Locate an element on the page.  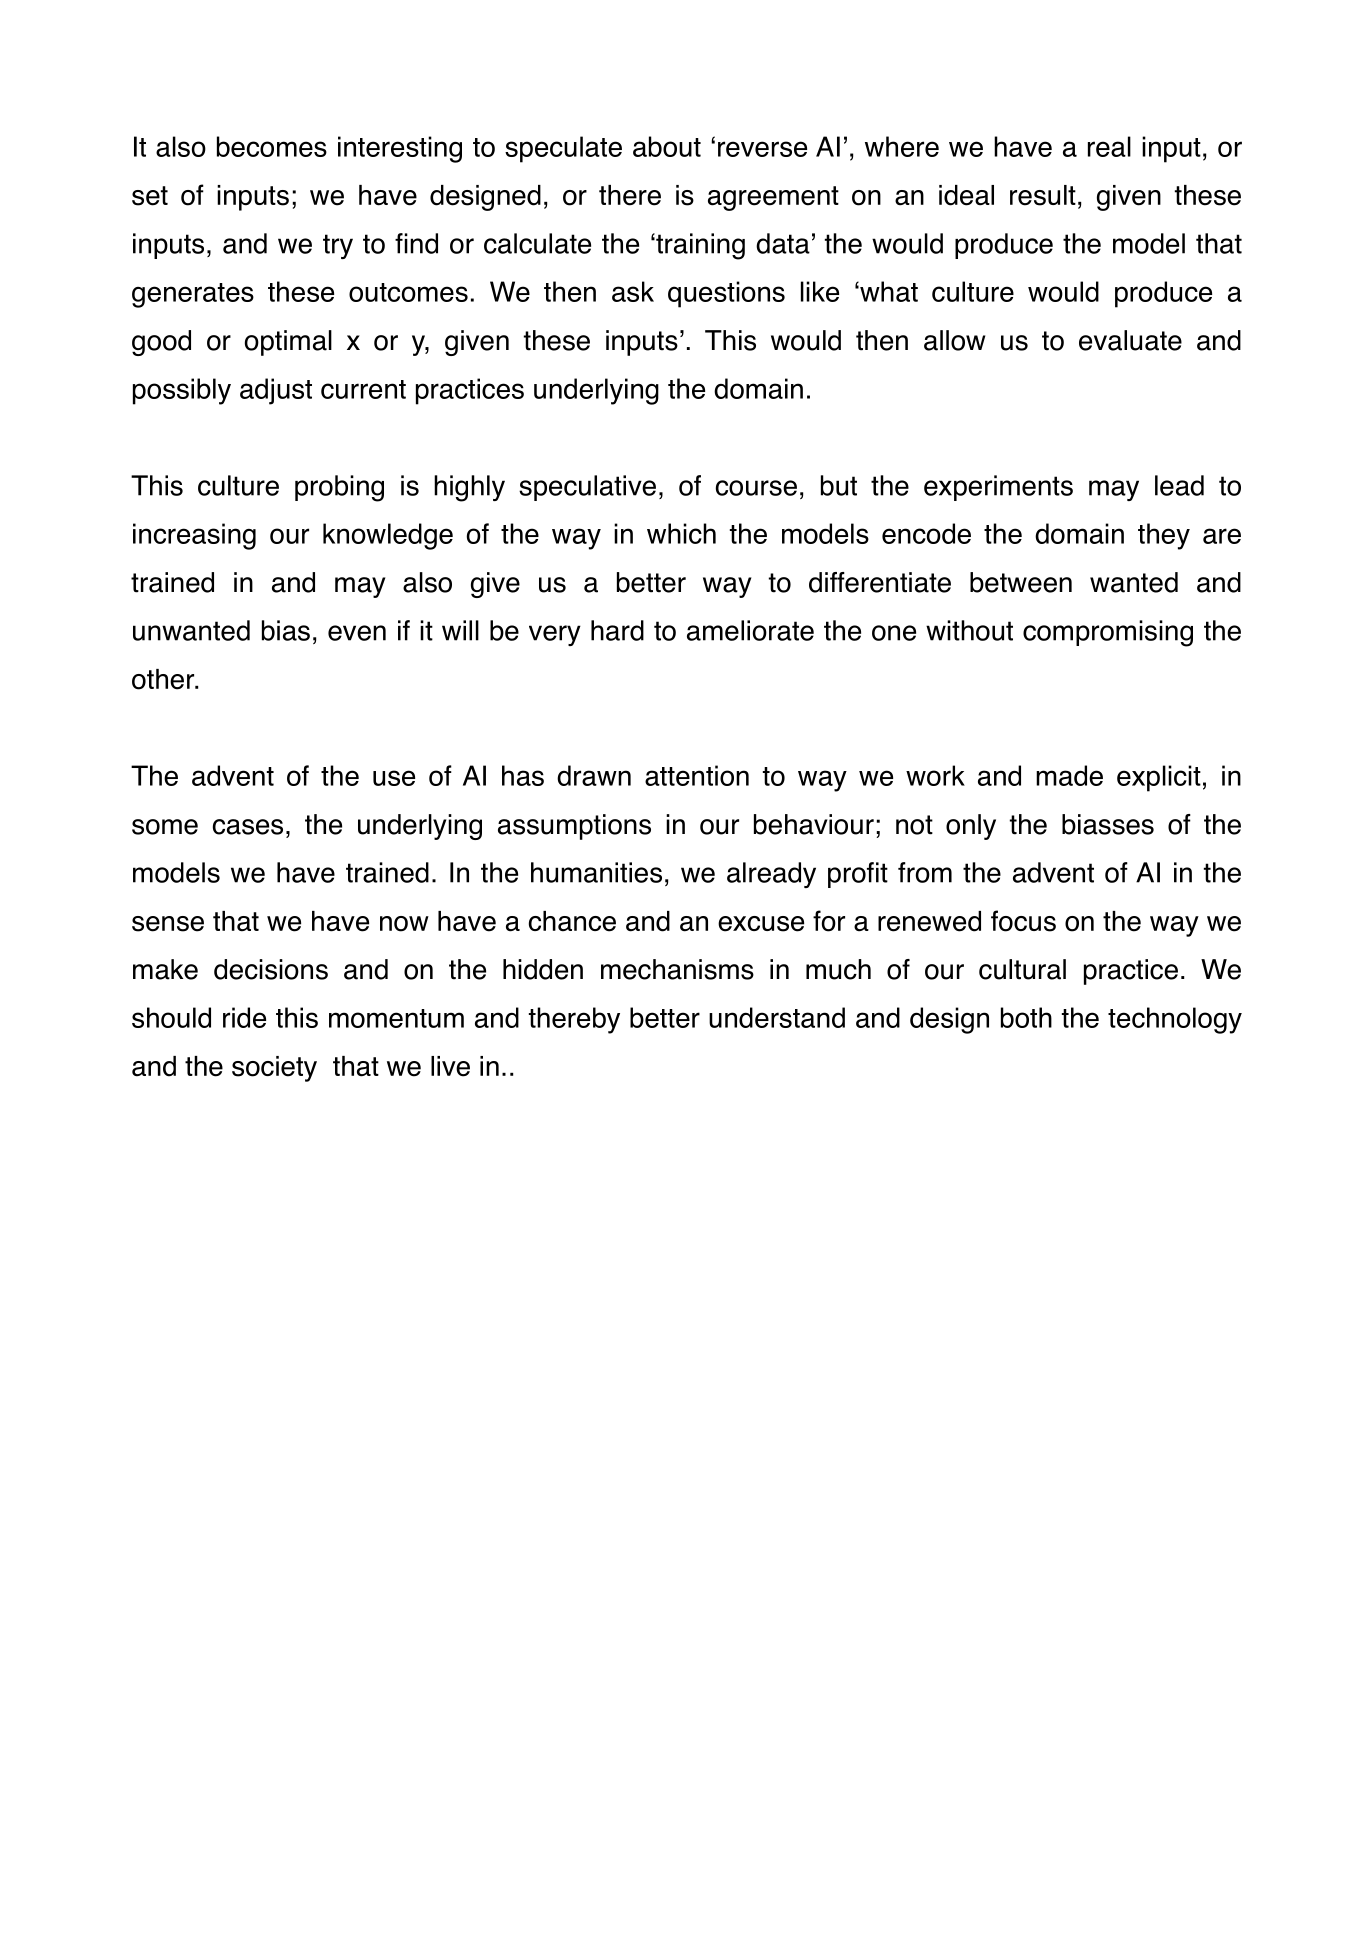
attention is located at coordinates (697, 775).
